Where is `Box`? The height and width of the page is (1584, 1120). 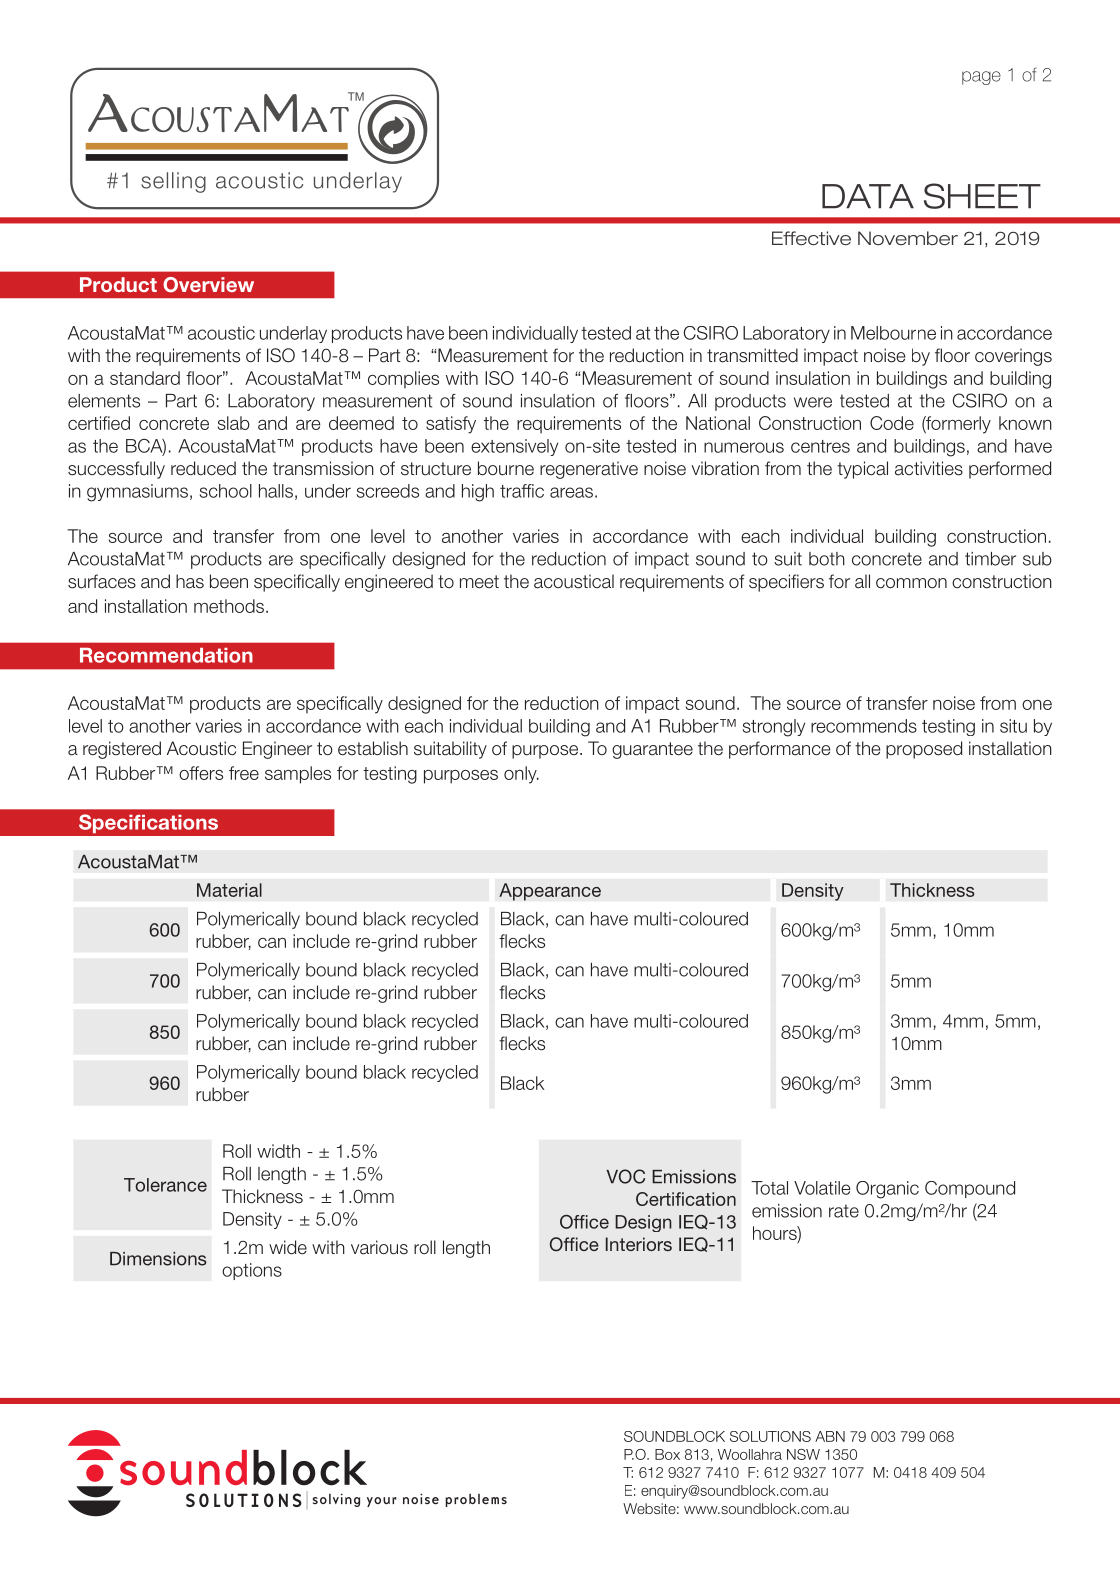 Box is located at coordinates (667, 1454).
